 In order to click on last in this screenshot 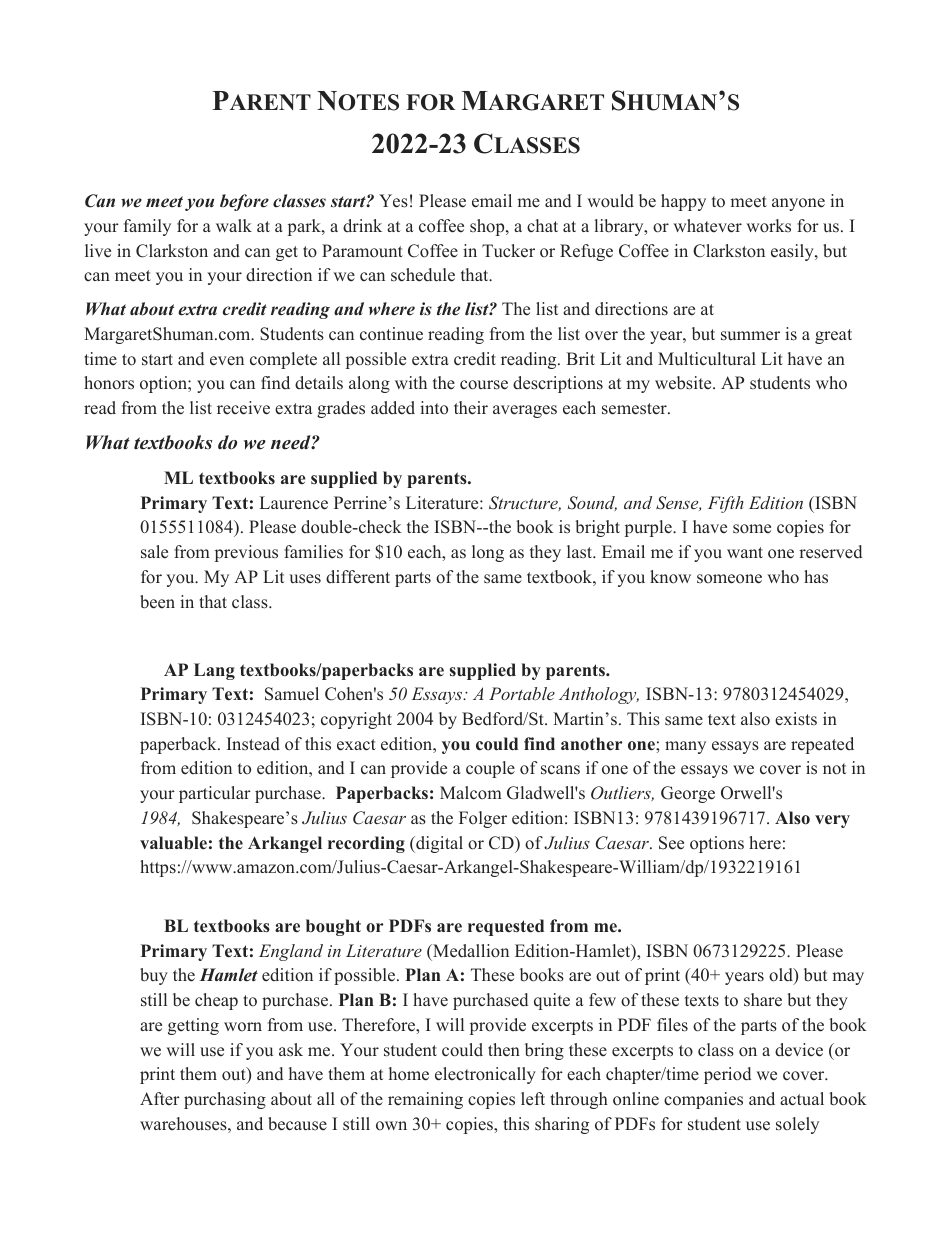, I will do `click(580, 552)`.
